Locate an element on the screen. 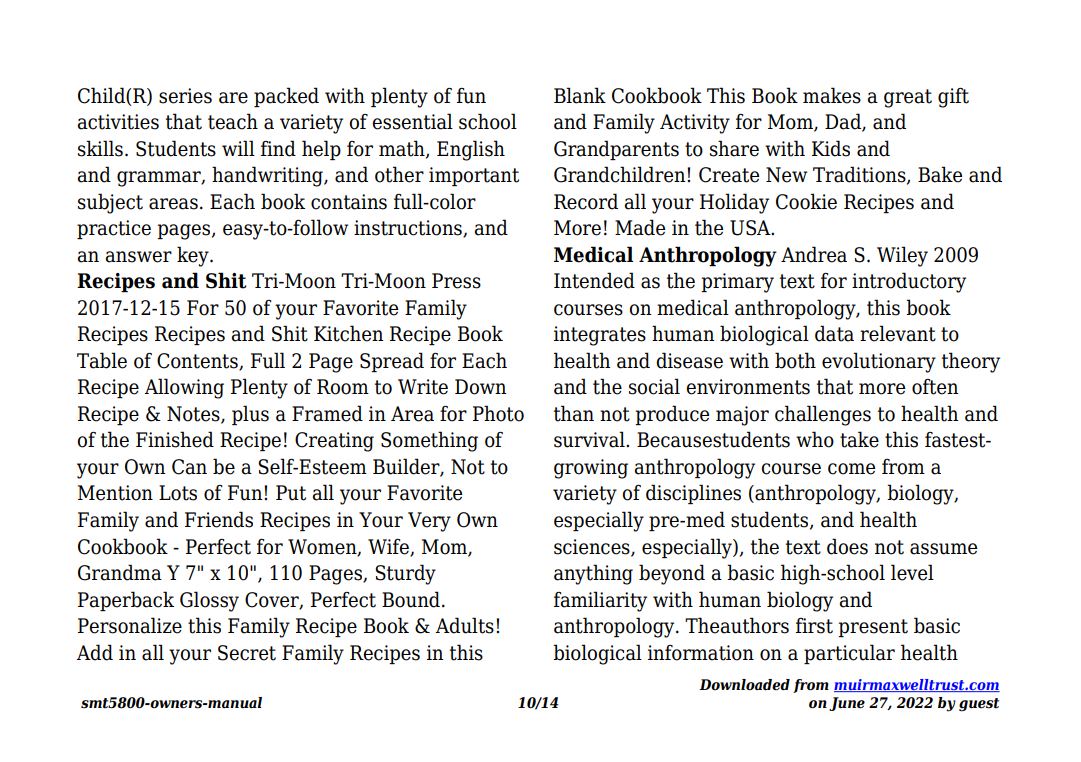 Image resolution: width=1081 pixels, height=762 pixels. series is located at coordinates (185, 96).
